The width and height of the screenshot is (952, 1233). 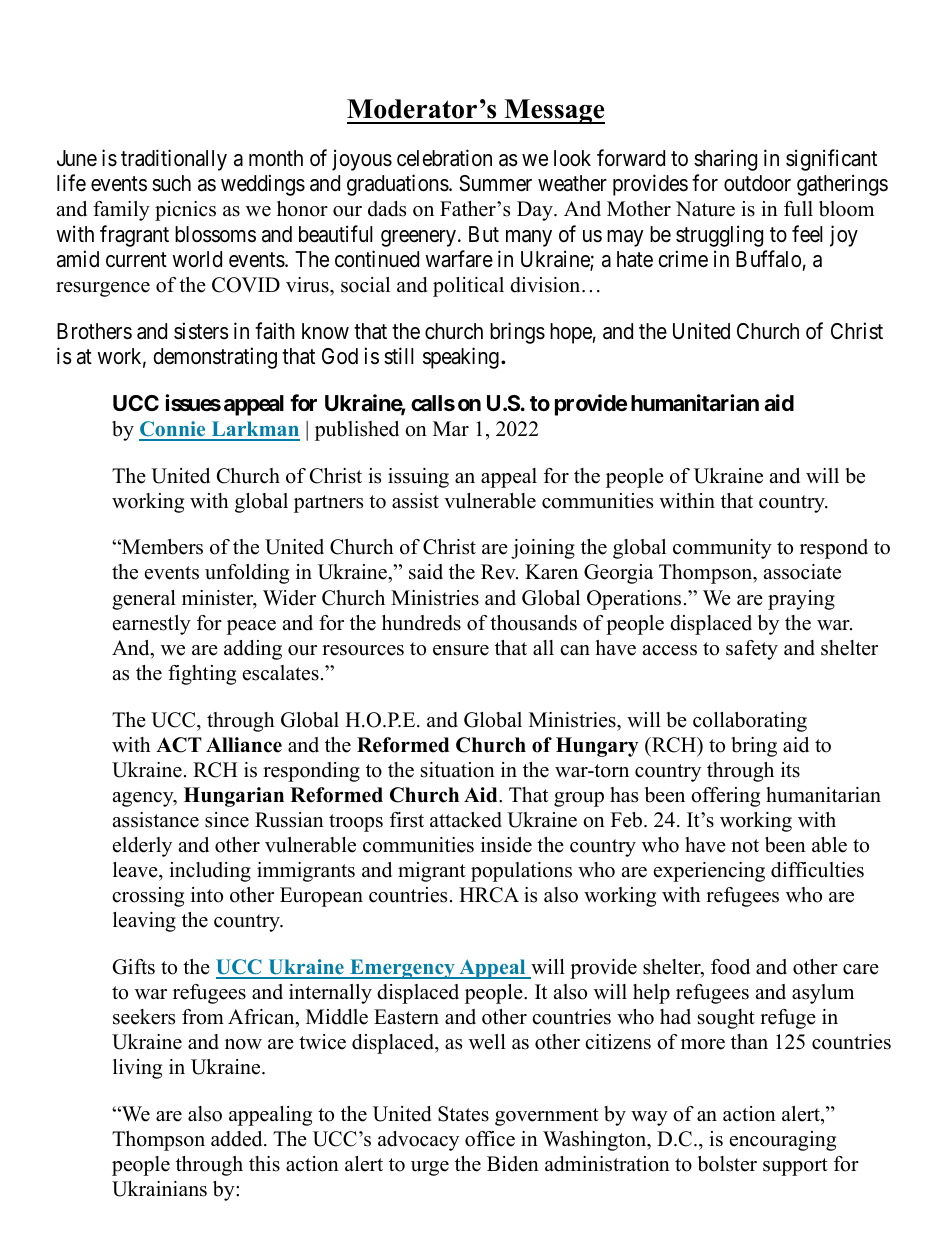 I want to click on ensure, so click(x=461, y=650).
